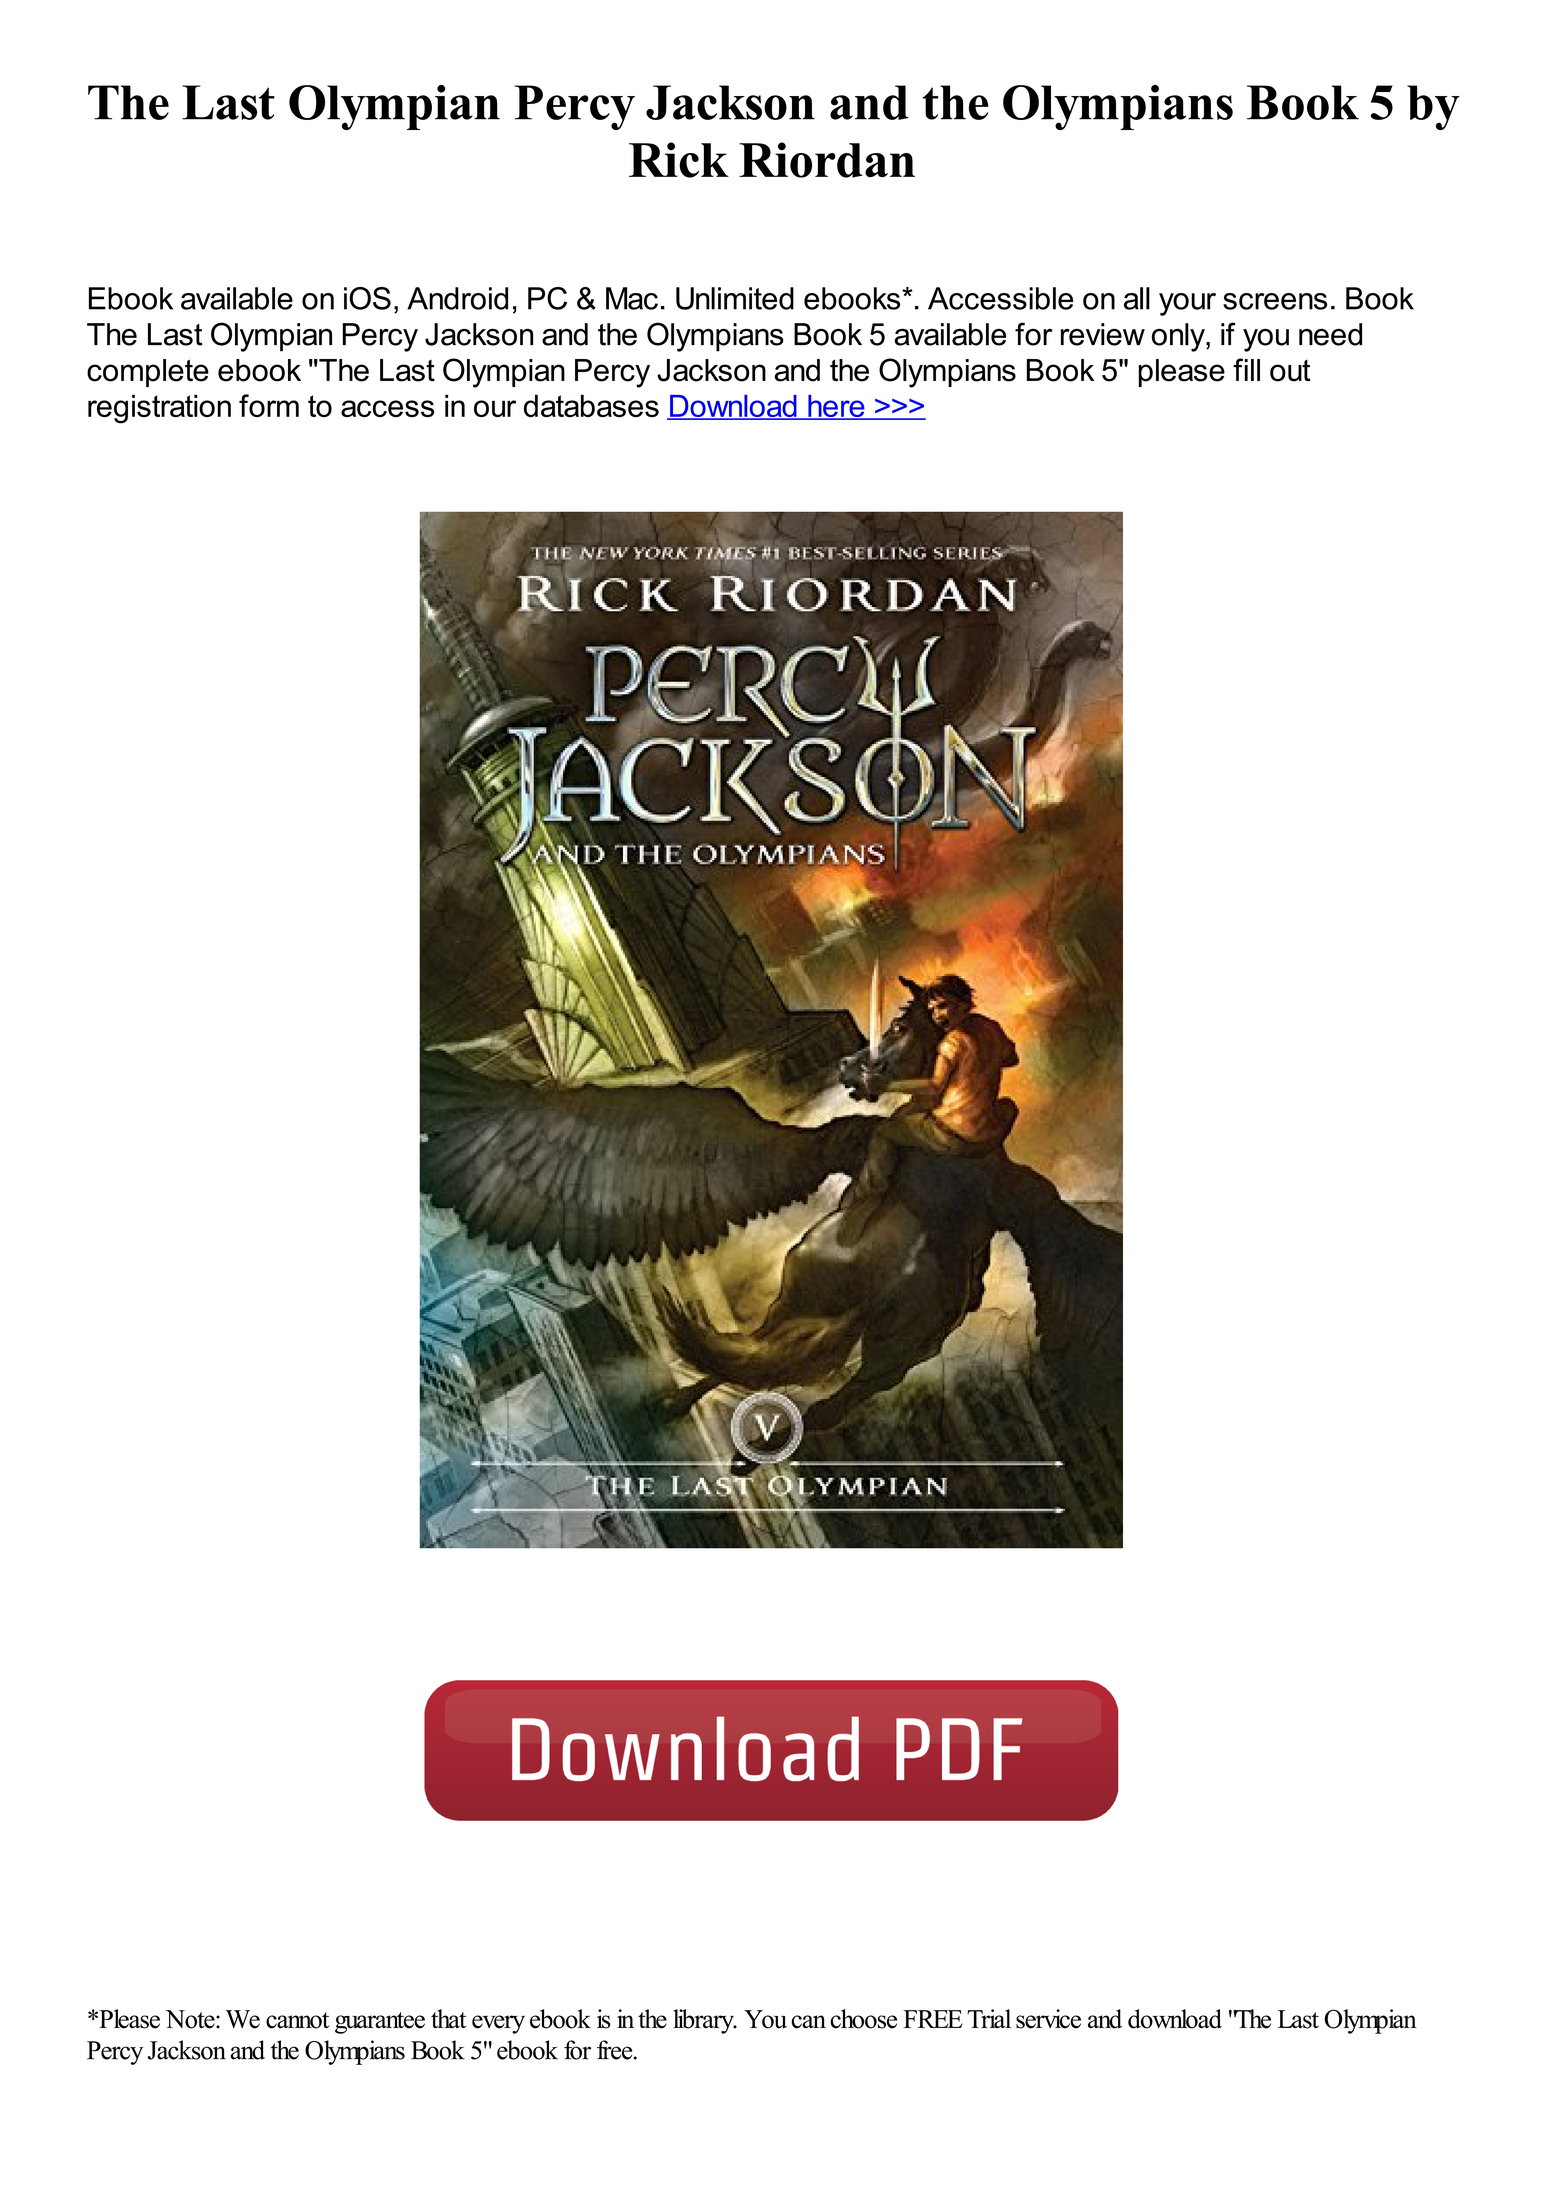 This screenshot has height=2186, width=1545. I want to click on here, so click(836, 407).
